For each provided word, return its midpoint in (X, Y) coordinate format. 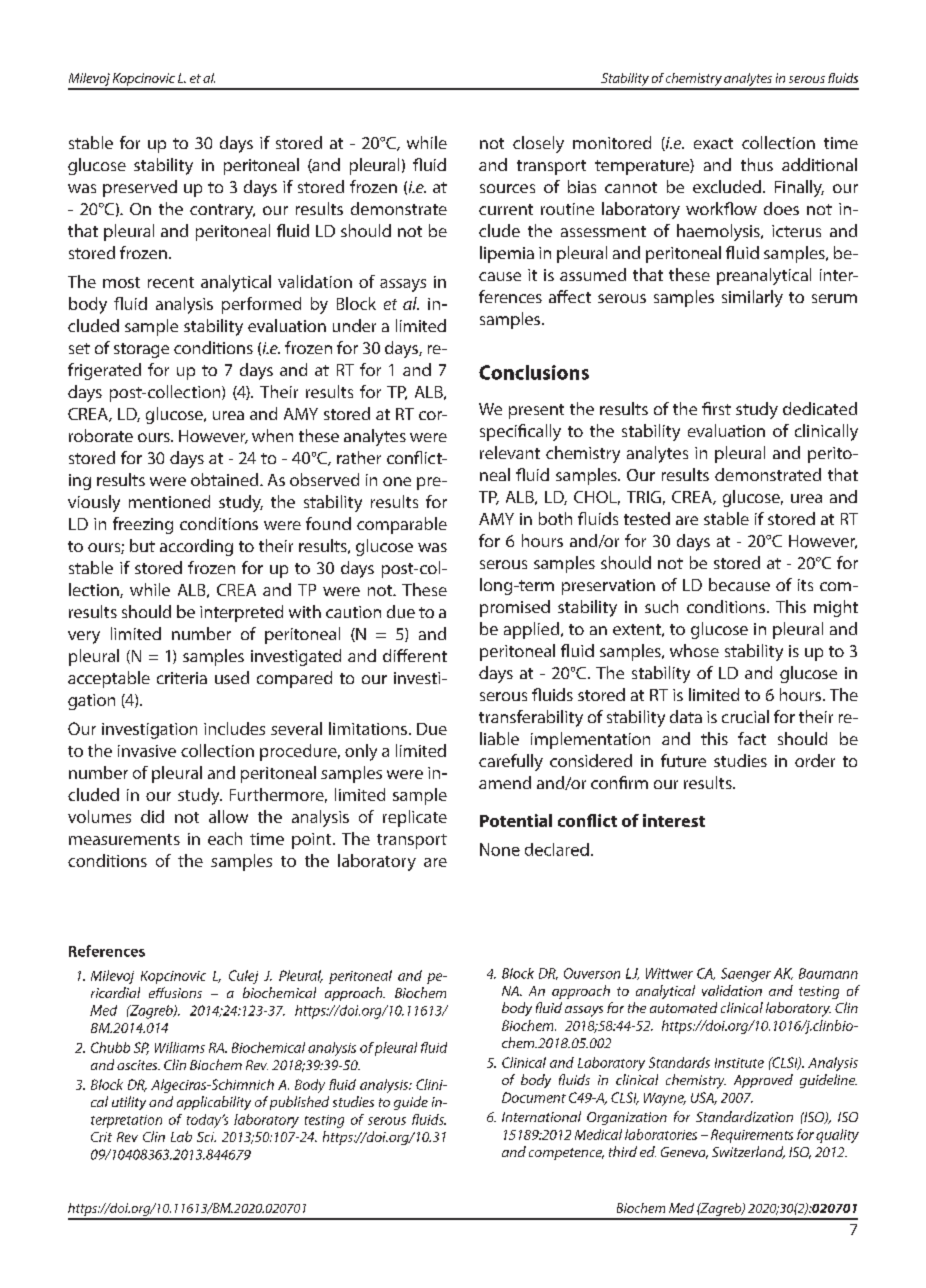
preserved (140, 188)
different (415, 655)
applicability (214, 1103)
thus (757, 164)
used (232, 677)
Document (534, 1097)
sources (507, 188)
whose (694, 650)
